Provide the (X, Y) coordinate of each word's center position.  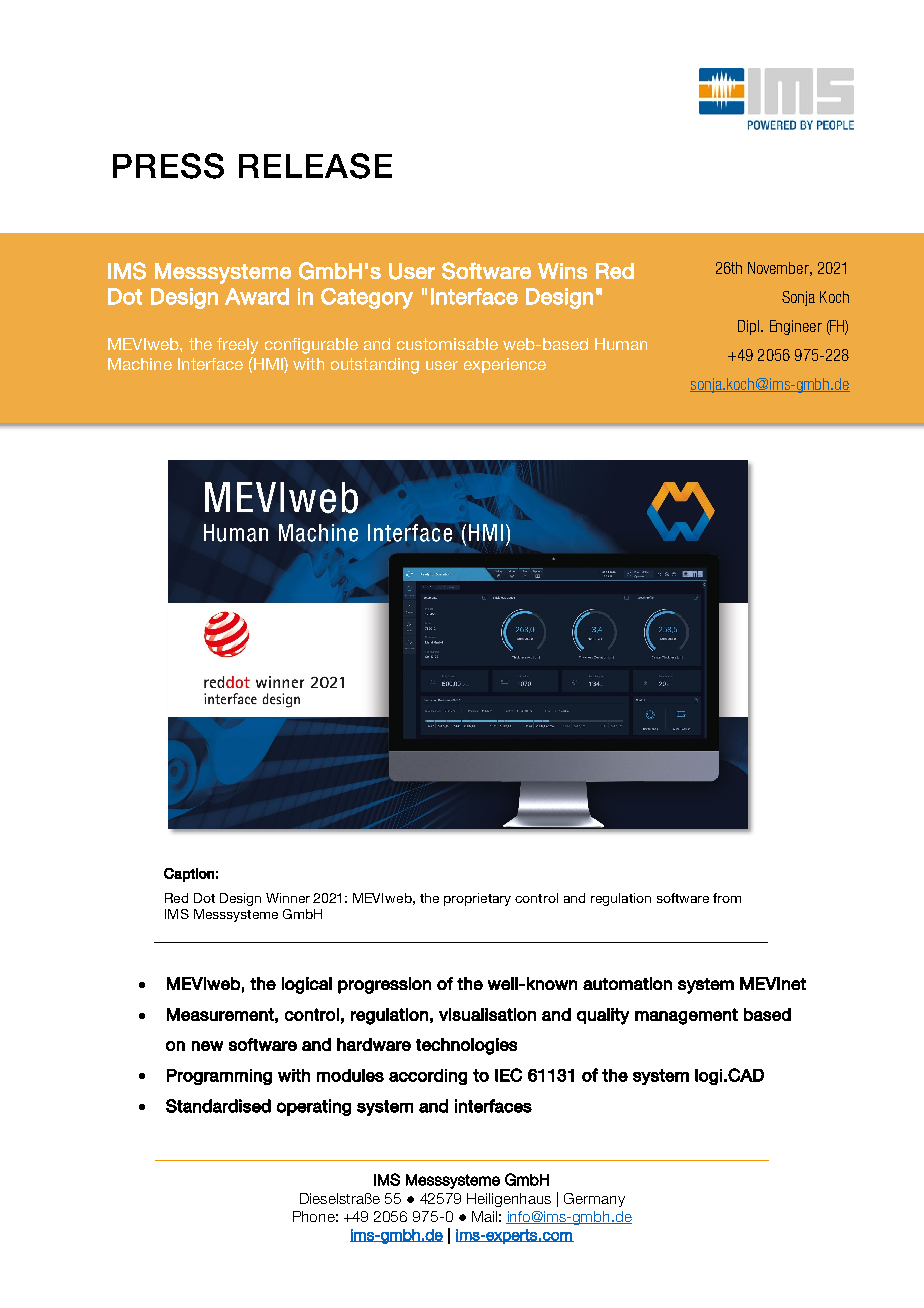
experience (505, 365)
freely (237, 346)
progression (384, 985)
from (727, 898)
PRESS (168, 166)
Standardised (218, 1106)
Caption (189, 875)
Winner (288, 898)
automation (627, 983)
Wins (562, 271)
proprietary (477, 899)
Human (621, 344)
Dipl (750, 327)
